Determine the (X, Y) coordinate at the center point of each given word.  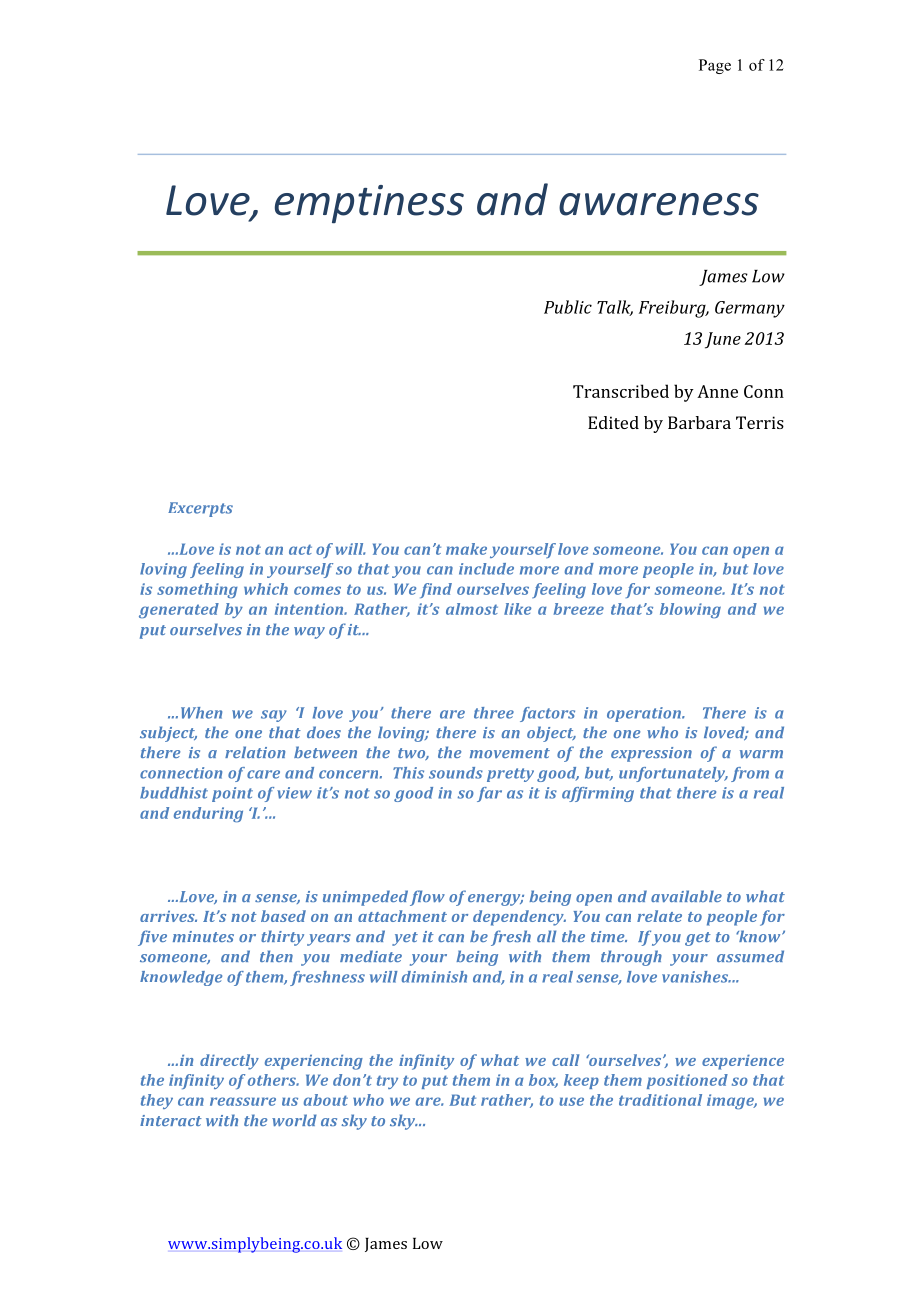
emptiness (369, 204)
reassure (243, 1101)
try (387, 1082)
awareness (659, 204)
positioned (687, 1081)
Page (715, 66)
